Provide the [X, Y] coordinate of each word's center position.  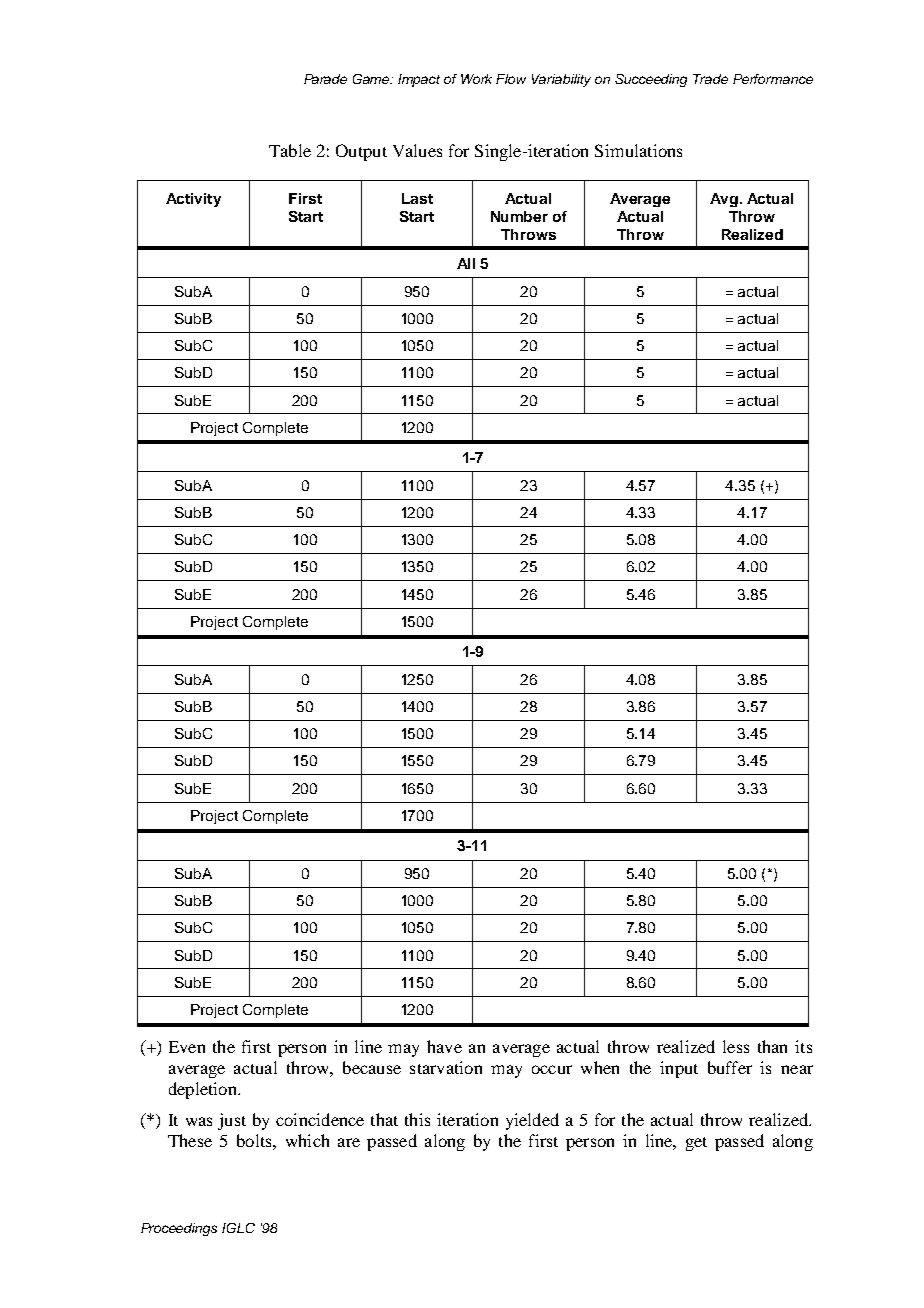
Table [290, 150]
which [307, 1140]
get [696, 1144]
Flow [511, 79]
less [736, 1046]
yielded [532, 1121]
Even [187, 1047]
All [466, 263]
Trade [710, 79]
